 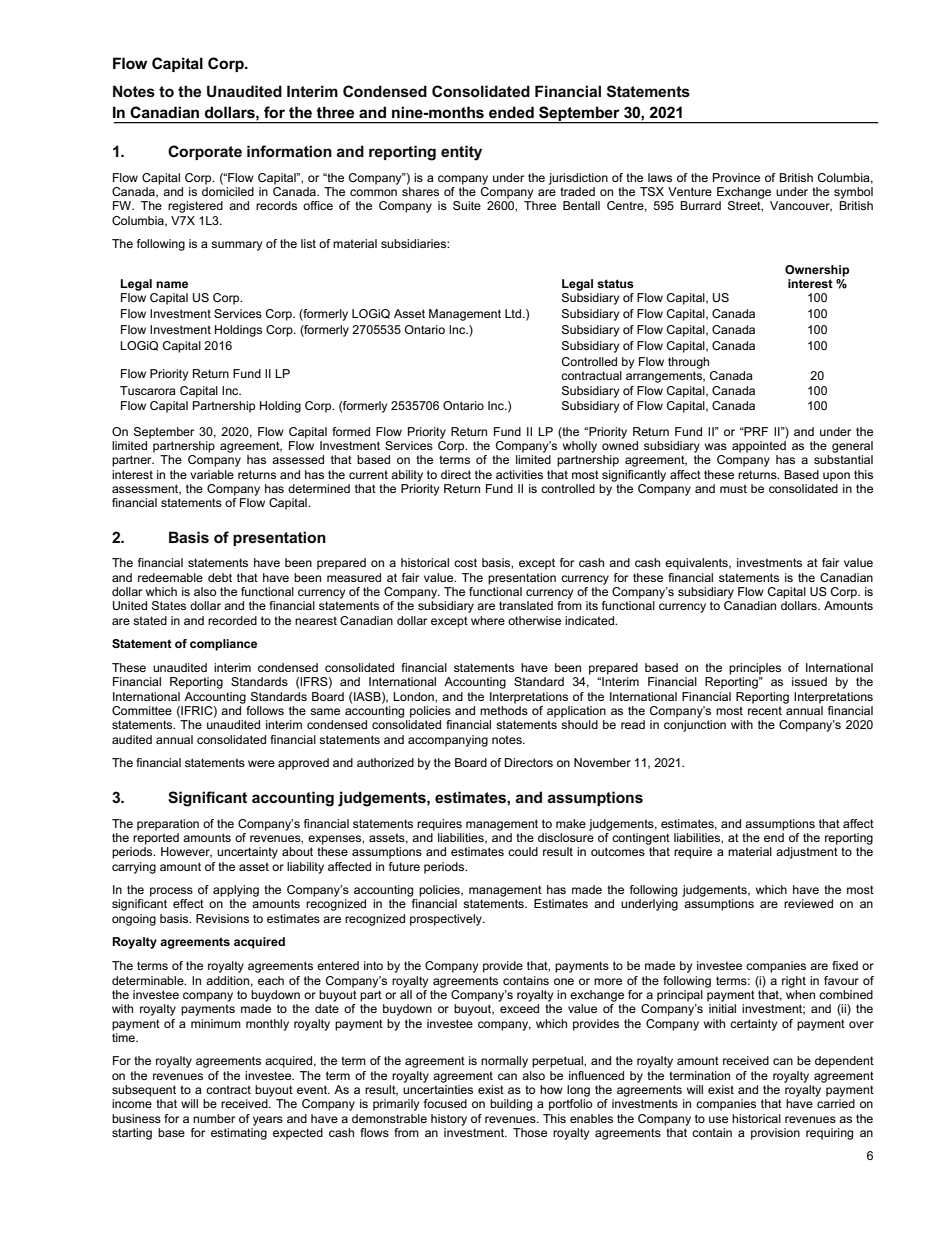 What do you see at coordinates (236, 891) in the image?
I see `applying` at bounding box center [236, 891].
